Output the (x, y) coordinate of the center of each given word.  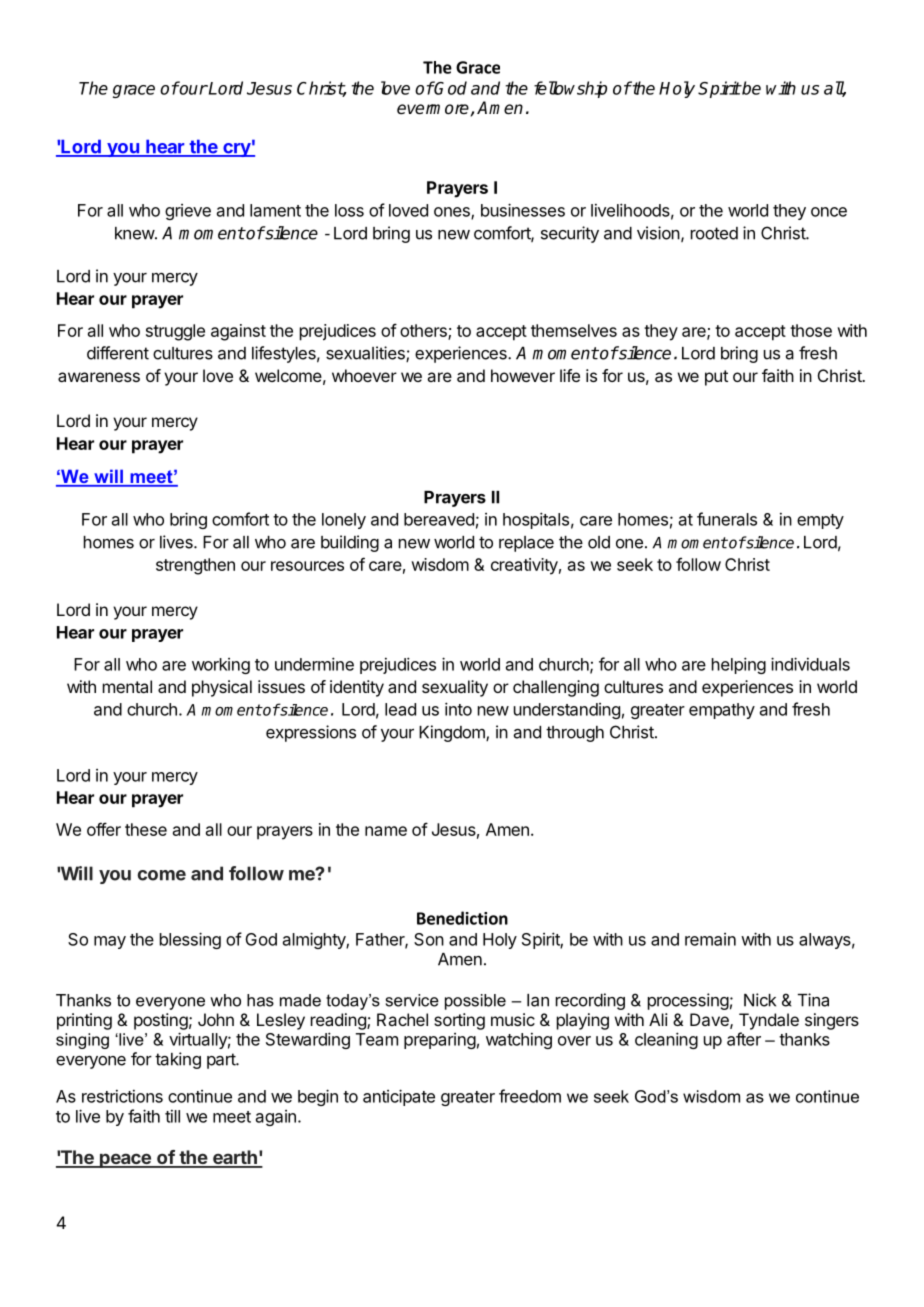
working (221, 666)
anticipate (399, 1097)
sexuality (455, 688)
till (172, 1116)
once (829, 212)
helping (739, 665)
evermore (433, 109)
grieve (188, 212)
